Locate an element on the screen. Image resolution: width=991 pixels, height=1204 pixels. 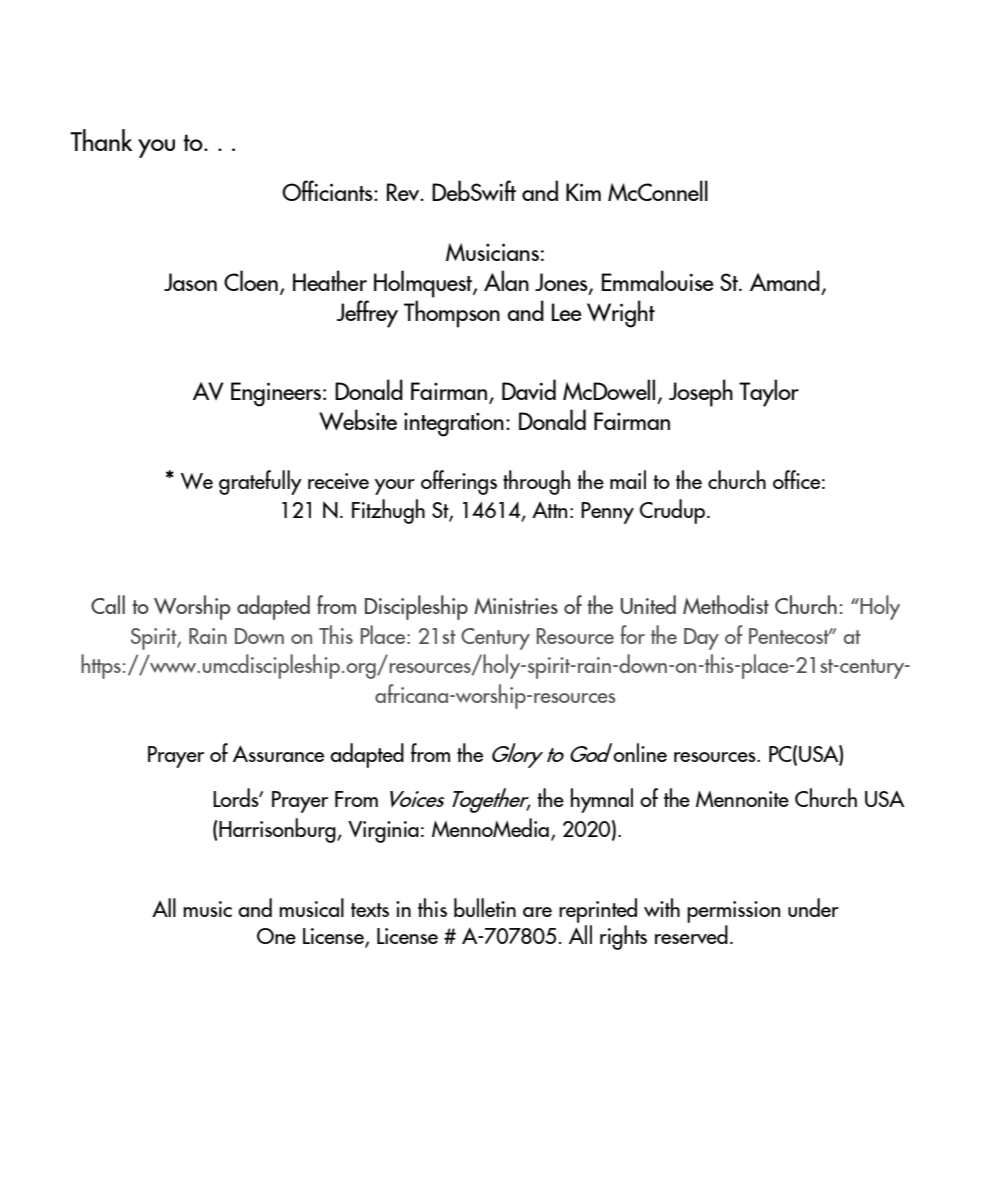
Call is located at coordinates (108, 604).
